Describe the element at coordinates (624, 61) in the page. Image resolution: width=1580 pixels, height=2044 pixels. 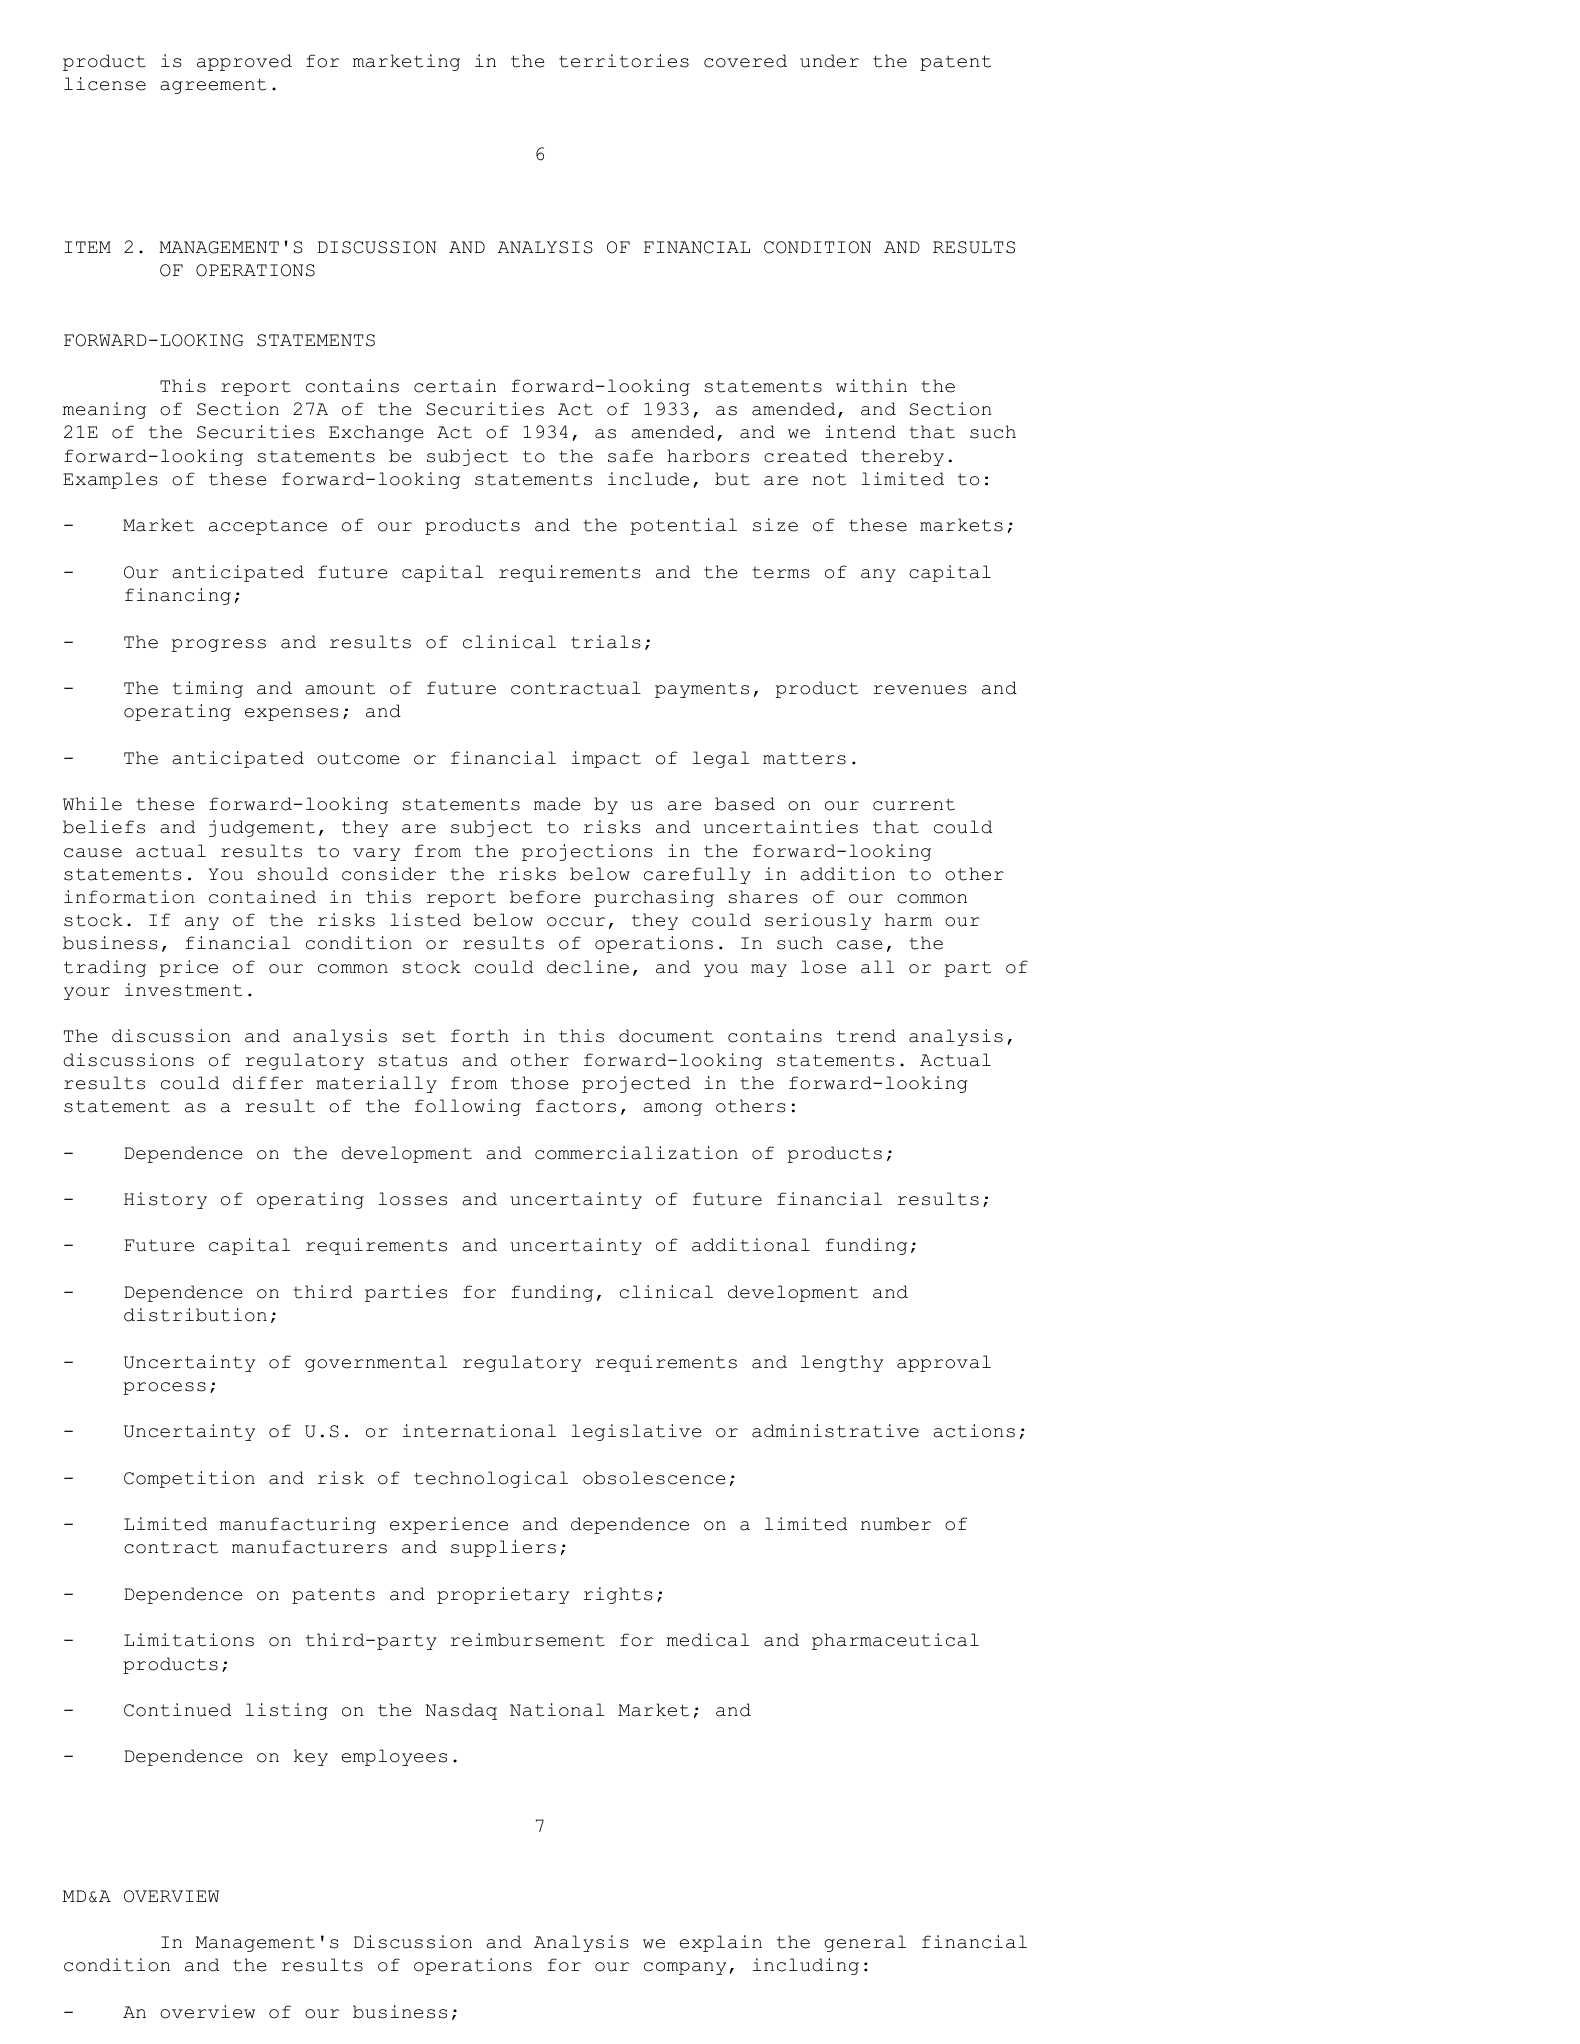
I see `territories` at that location.
